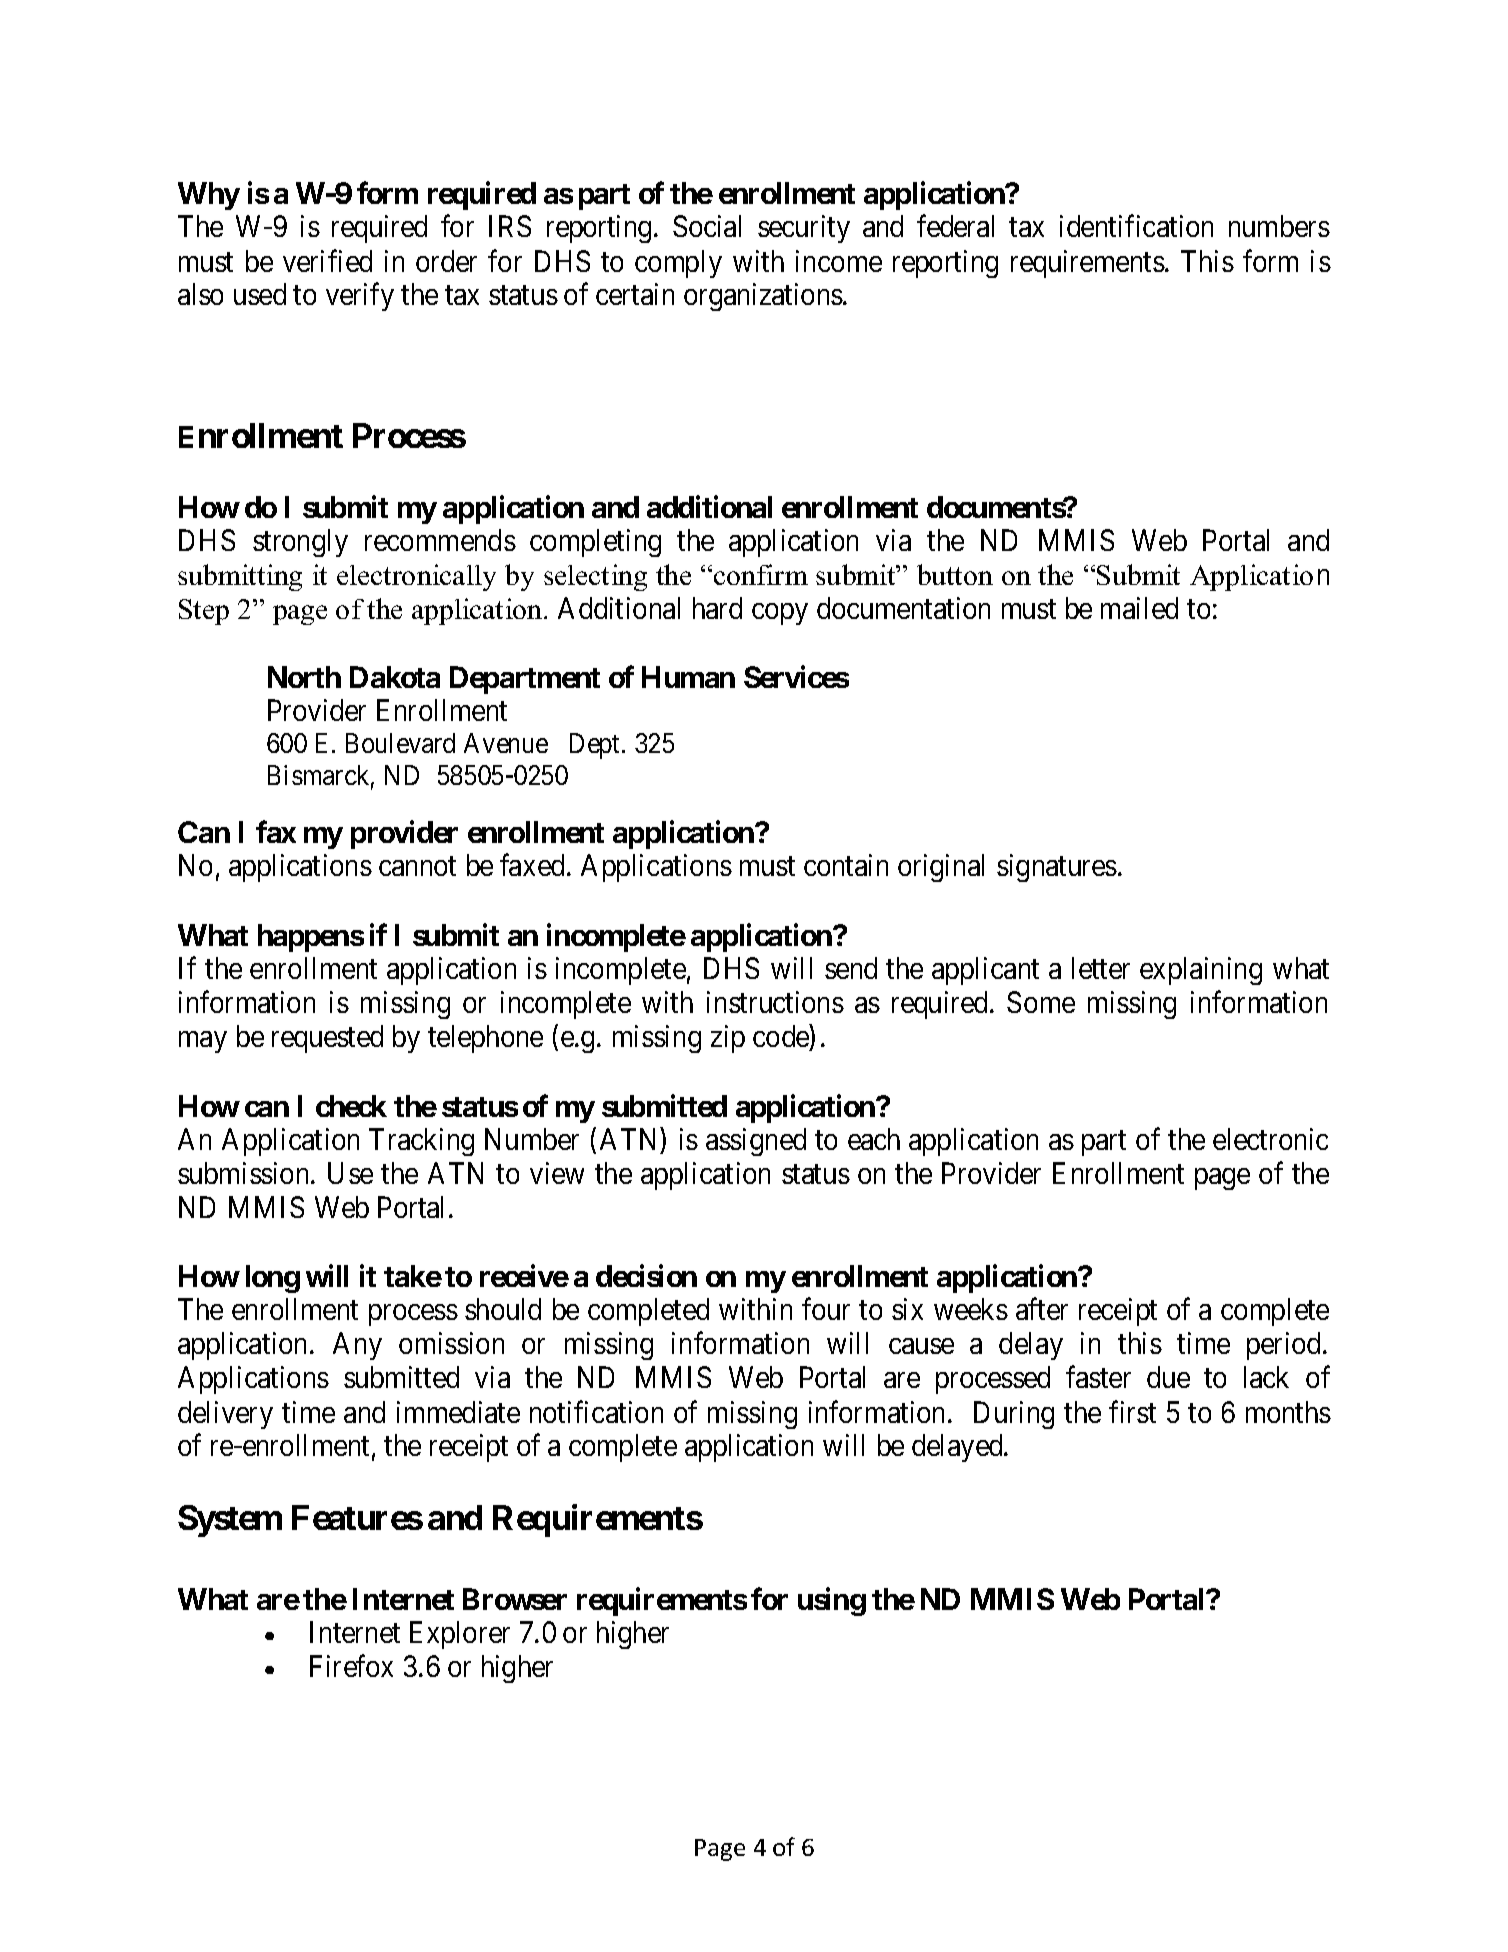  What do you see at coordinates (1136, 226) in the screenshot?
I see `identification` at bounding box center [1136, 226].
